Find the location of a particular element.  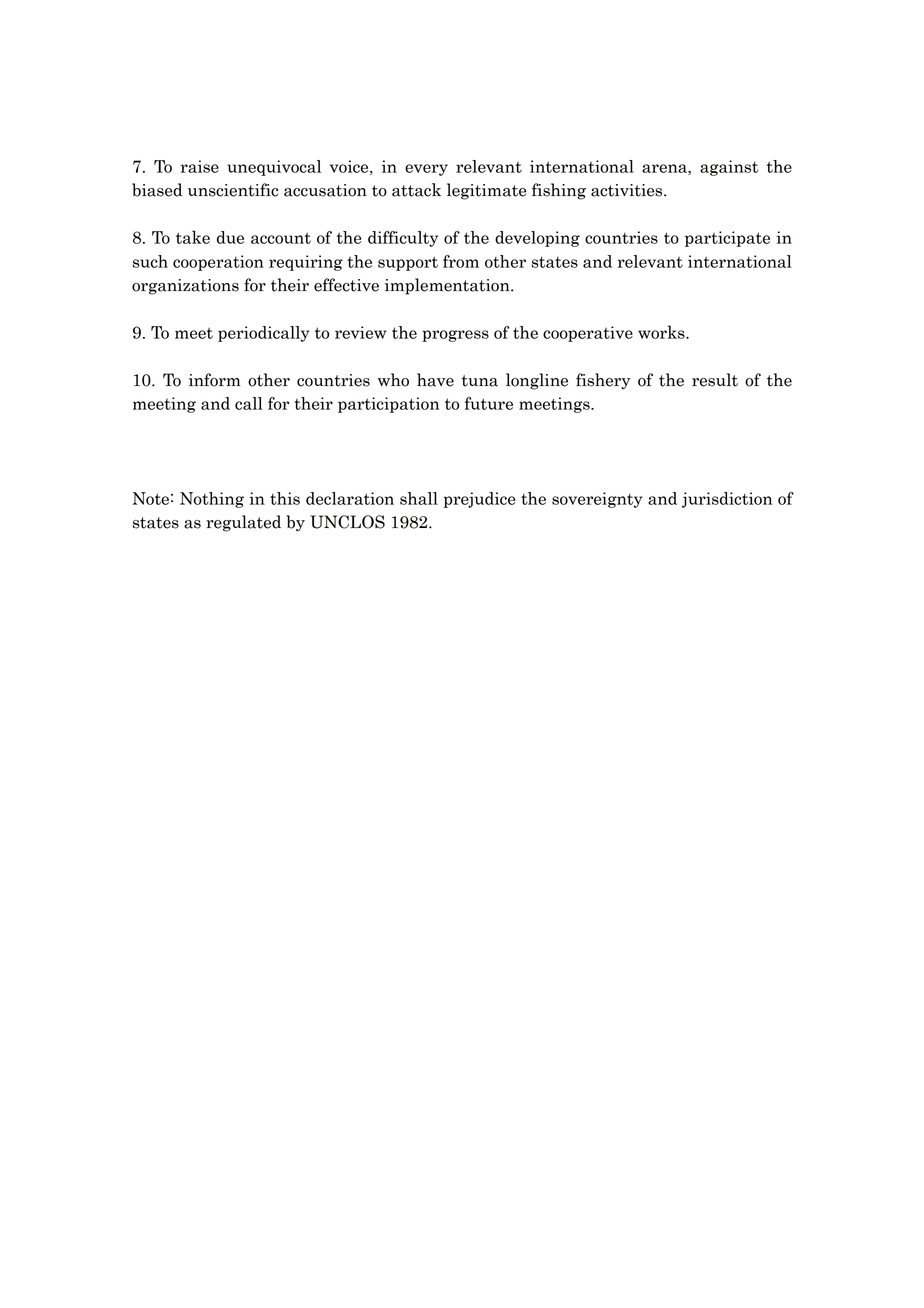

works is located at coordinates (662, 332).
